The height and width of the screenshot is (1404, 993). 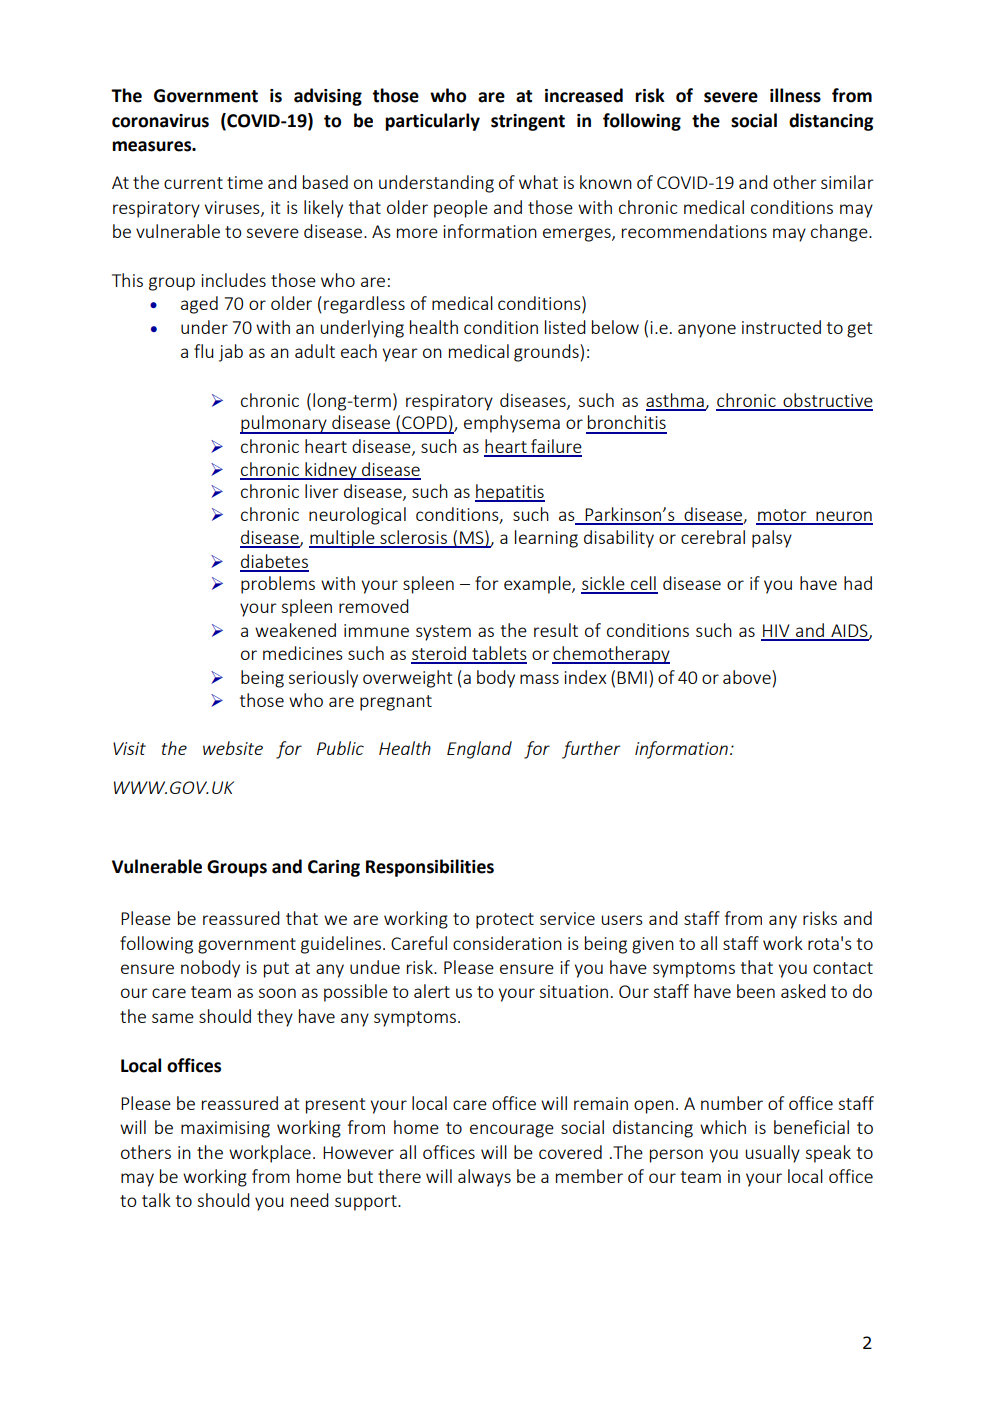 I want to click on been, so click(x=756, y=991).
